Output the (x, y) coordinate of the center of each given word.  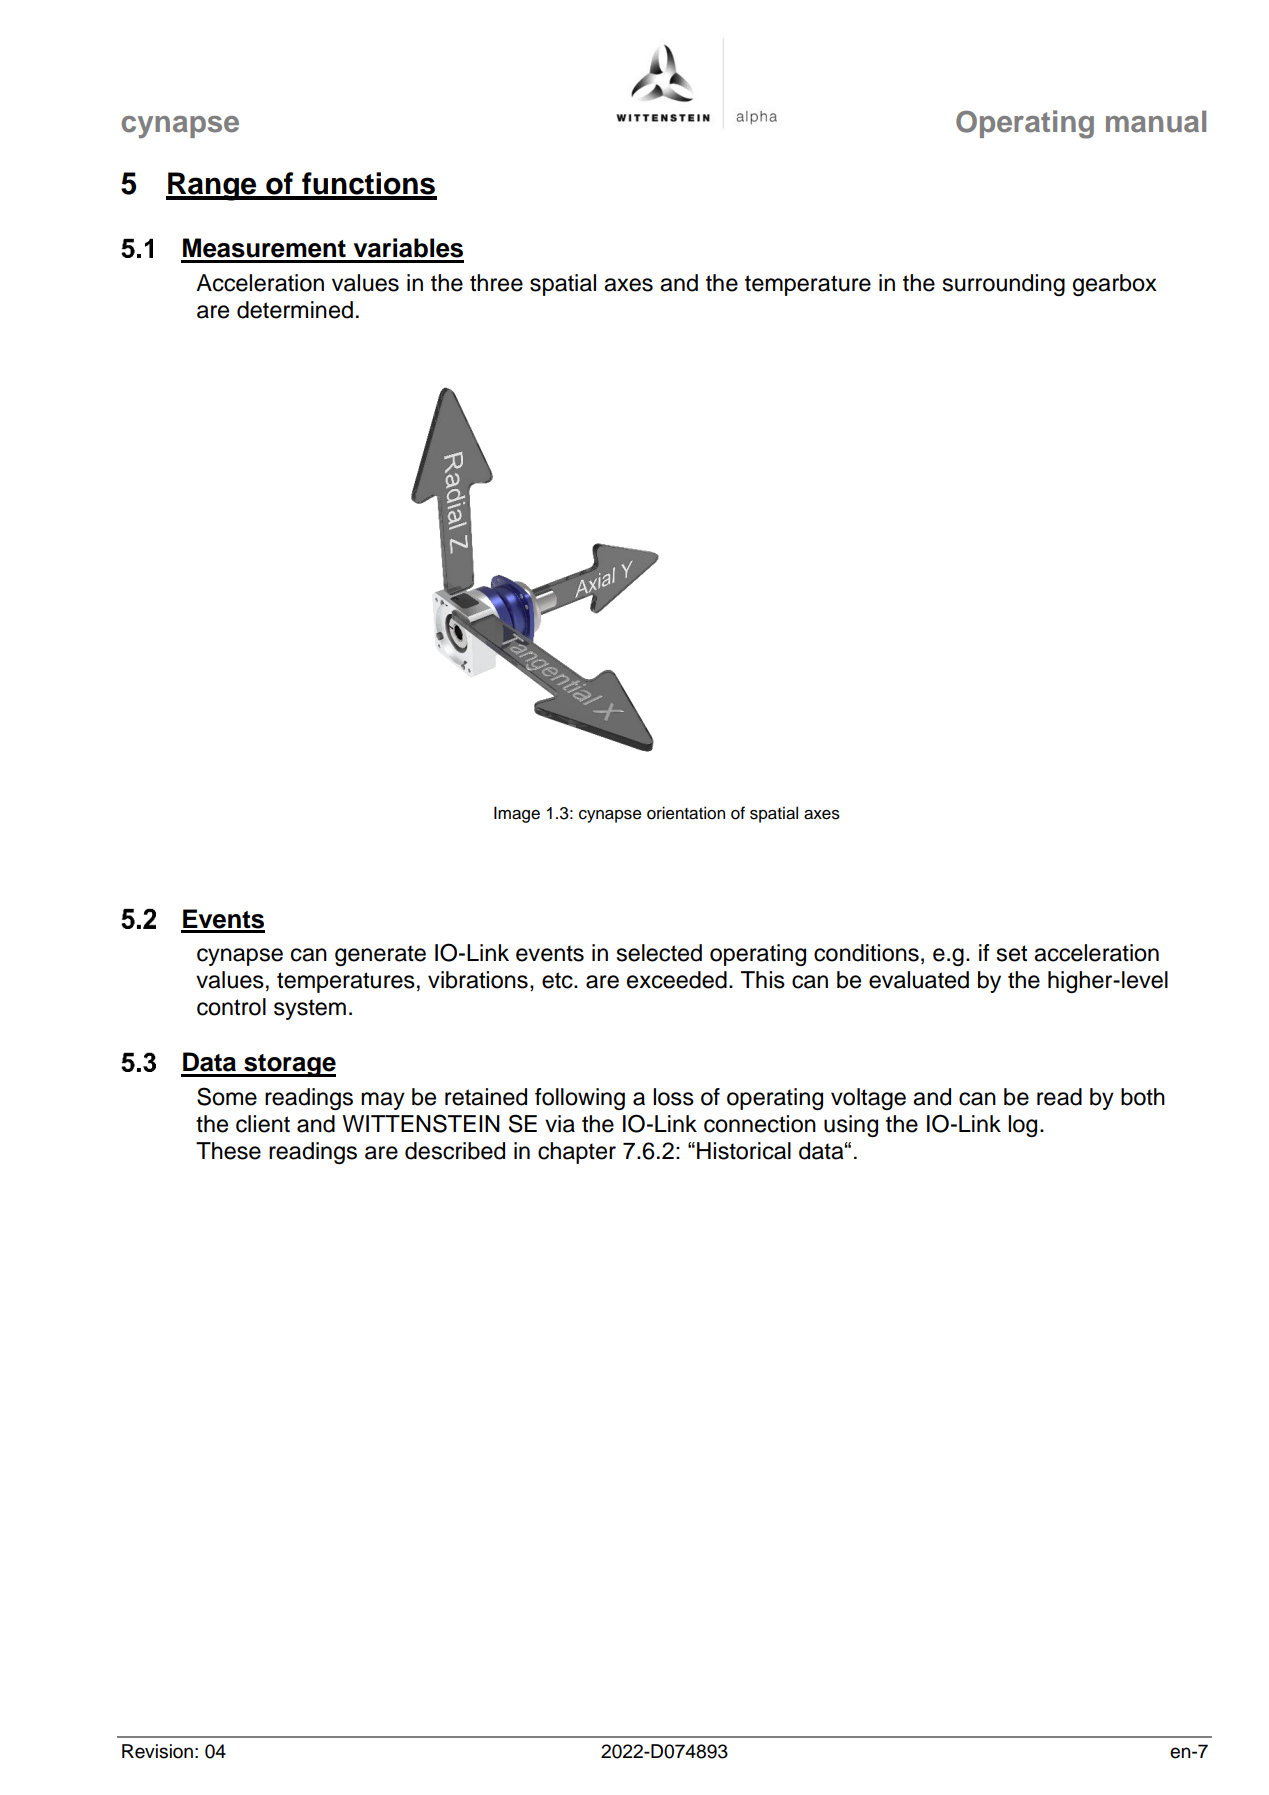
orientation (686, 813)
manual (1156, 121)
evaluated (919, 980)
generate (380, 955)
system (310, 1009)
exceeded (677, 980)
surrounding (1004, 285)
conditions (866, 953)
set (1012, 953)
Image (517, 814)
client (263, 1124)
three (496, 283)
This (763, 980)
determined (295, 310)
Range (212, 186)
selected (659, 953)
